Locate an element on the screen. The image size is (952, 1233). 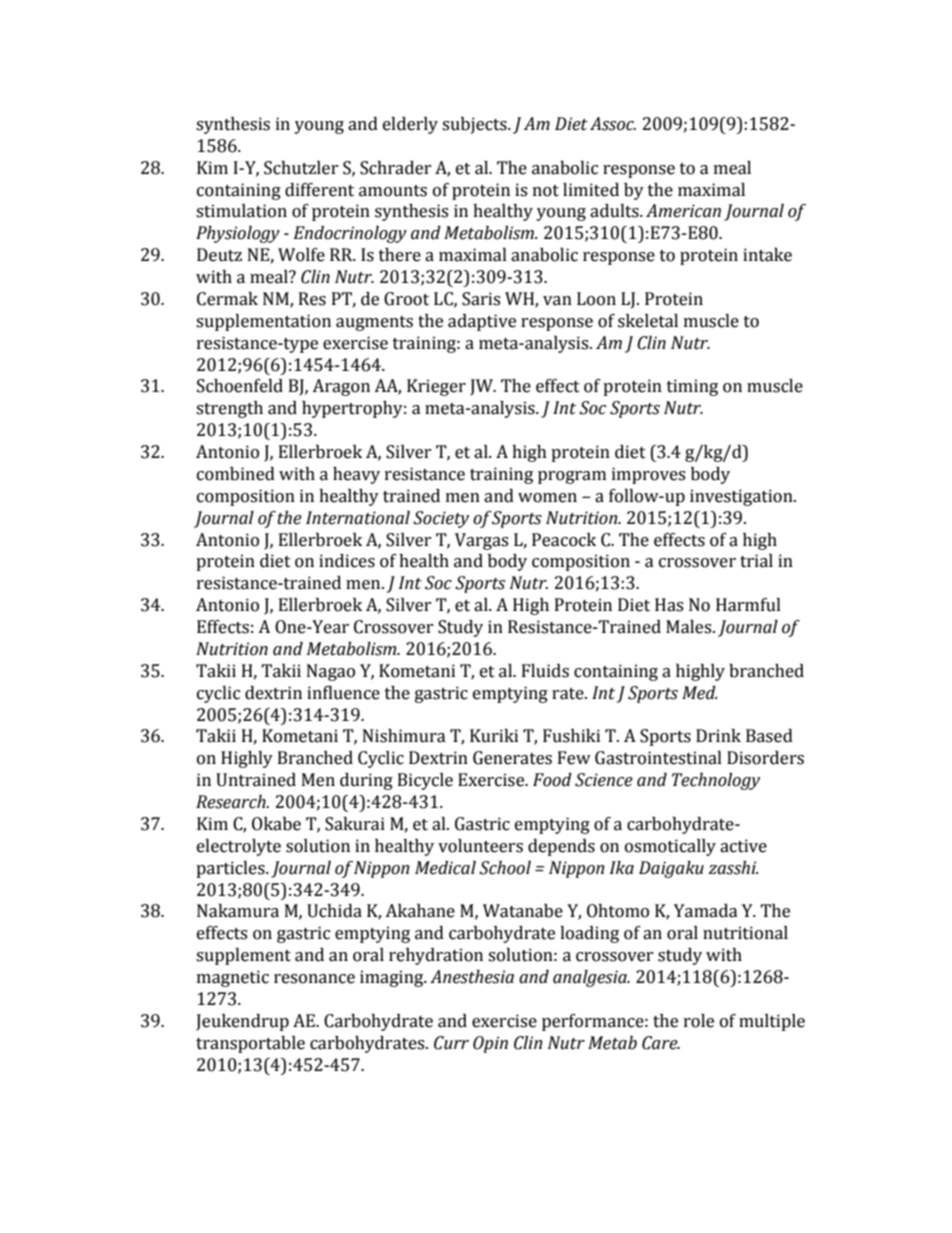
Schoenfeld is located at coordinates (240, 386).
